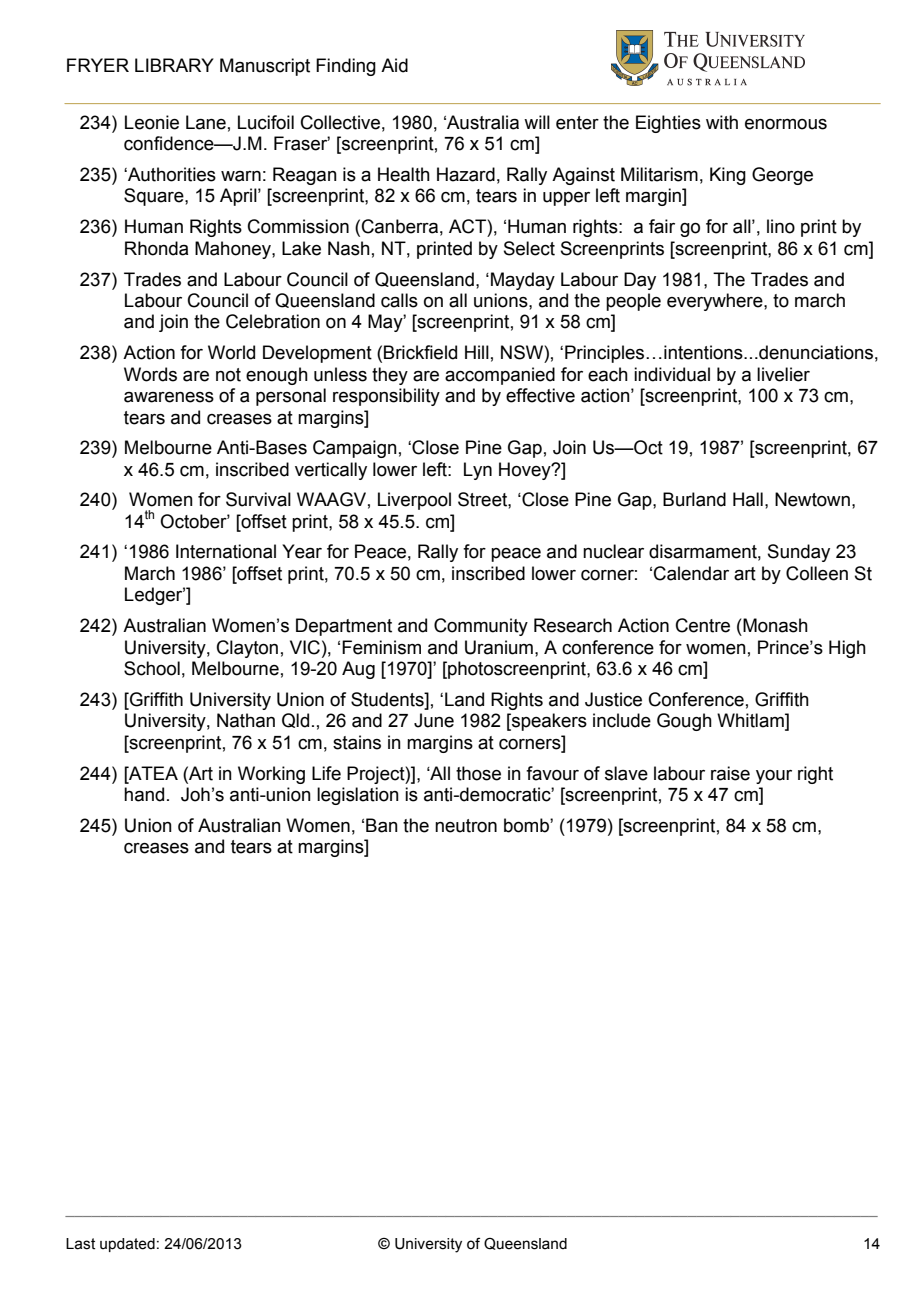  I want to click on updated, so click(127, 1245).
